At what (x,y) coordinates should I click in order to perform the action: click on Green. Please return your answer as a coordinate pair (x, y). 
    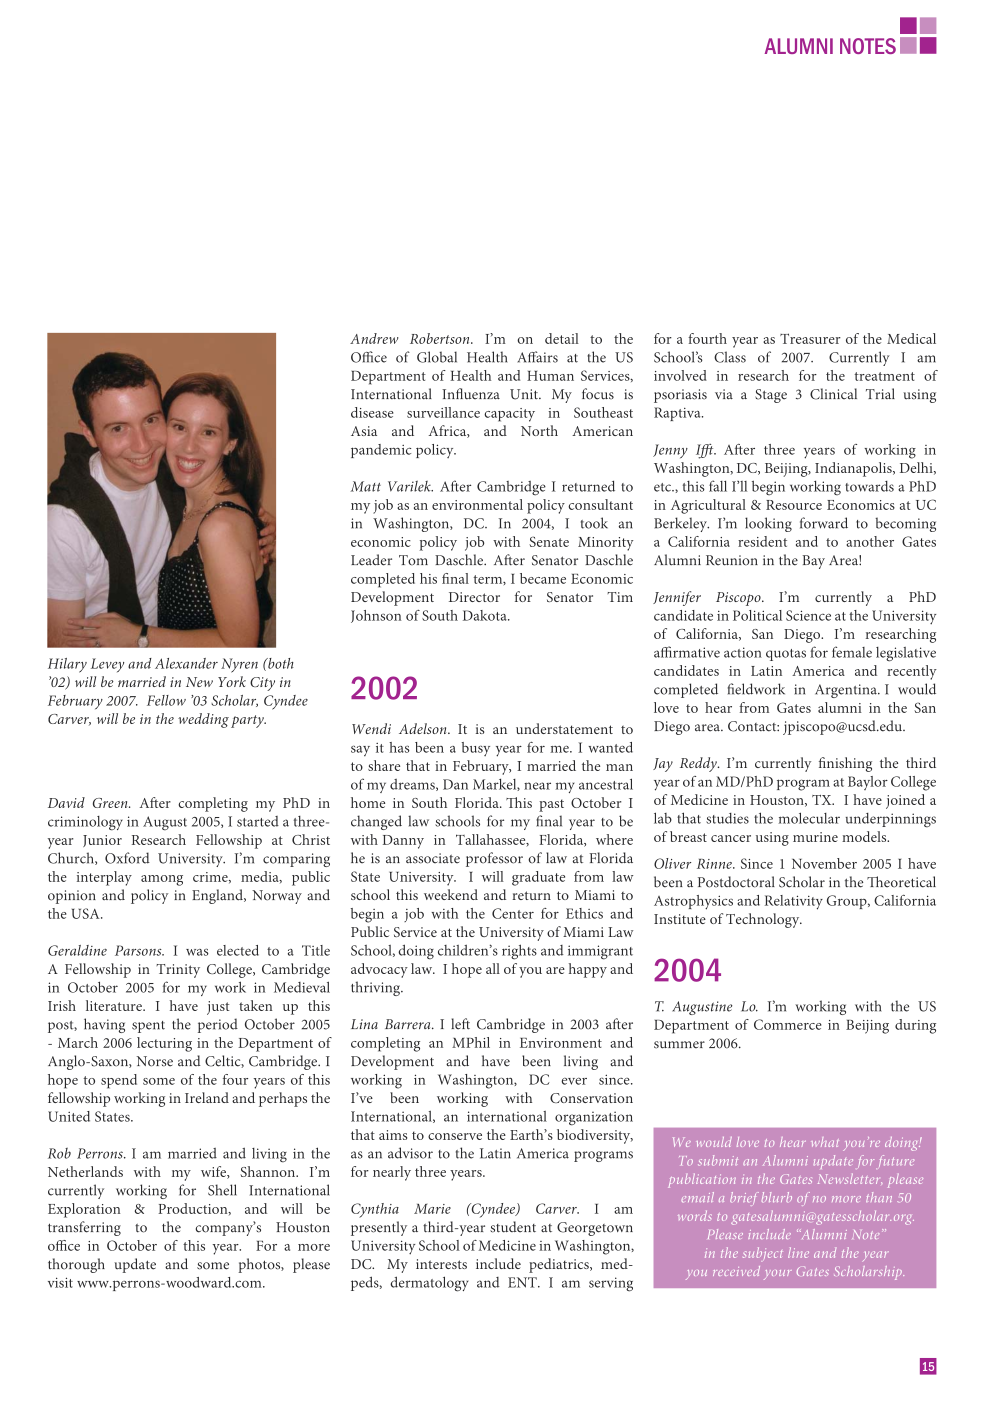
    Looking at the image, I should click on (111, 803).
